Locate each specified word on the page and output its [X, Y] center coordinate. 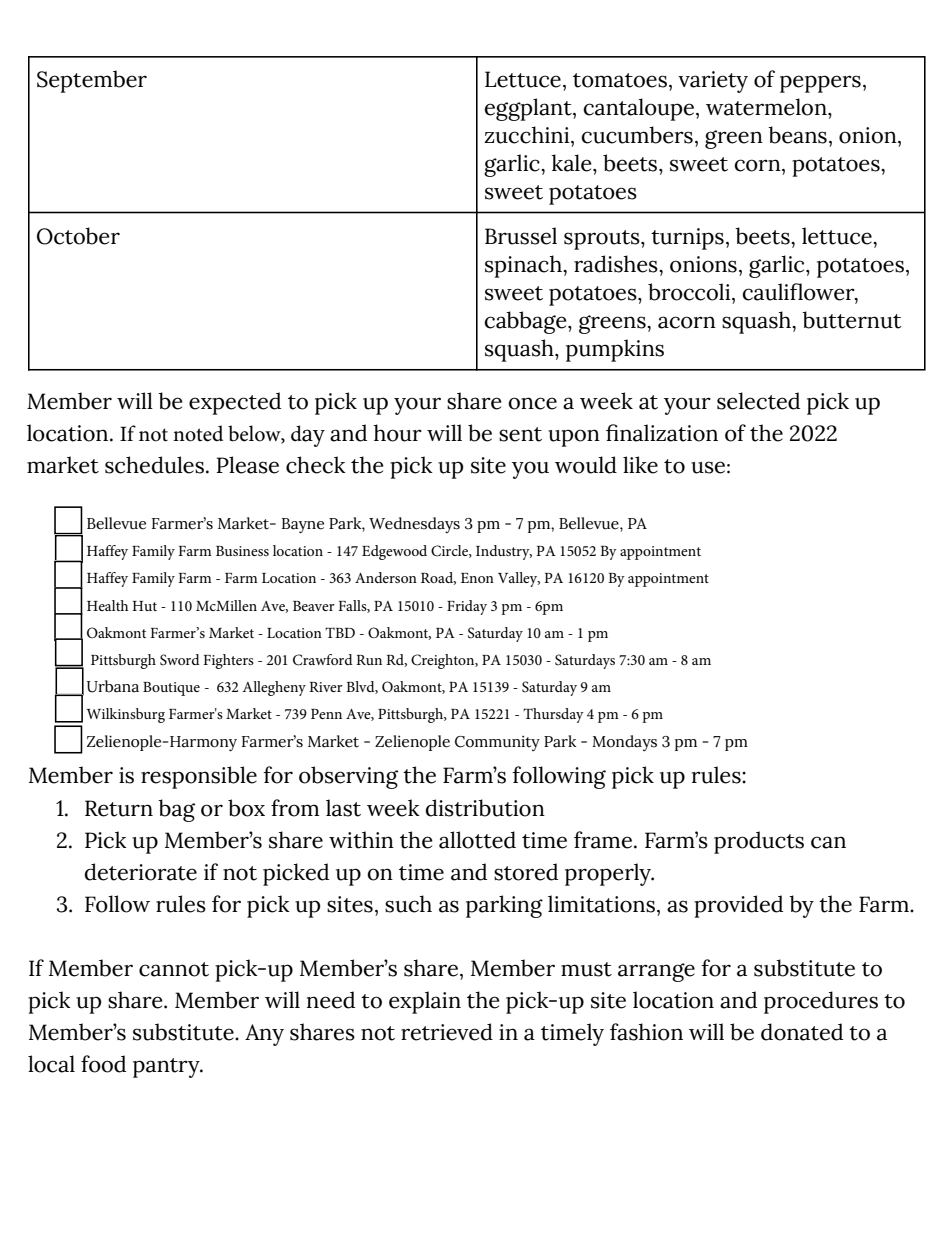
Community [497, 743]
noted [198, 433]
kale [572, 163]
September [92, 81]
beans [797, 135]
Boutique [171, 689]
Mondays [624, 743]
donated [802, 1032]
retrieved [447, 1032]
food [103, 1064]
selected [758, 401]
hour [397, 433]
